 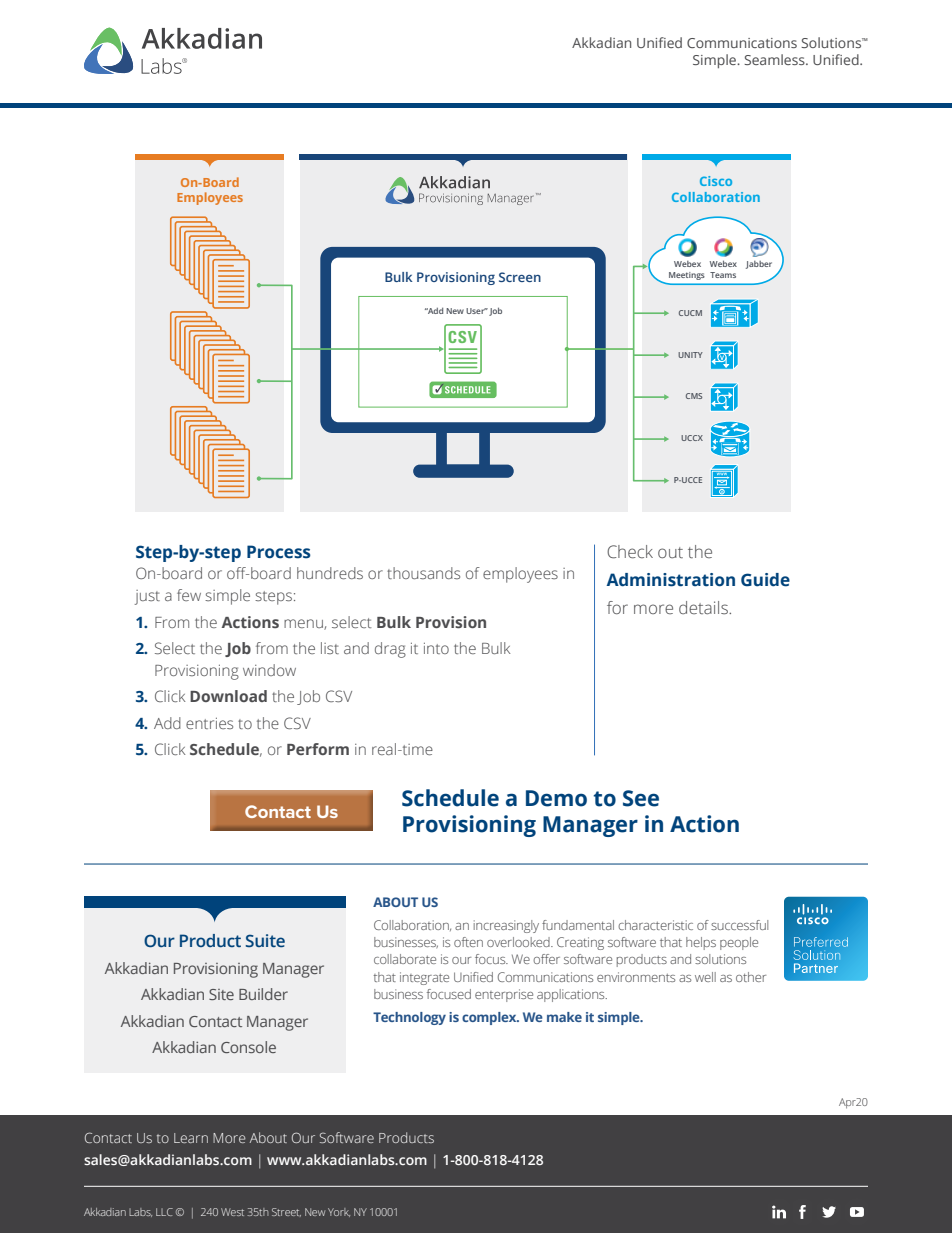 What do you see at coordinates (701, 943) in the screenshot?
I see `helps` at bounding box center [701, 943].
